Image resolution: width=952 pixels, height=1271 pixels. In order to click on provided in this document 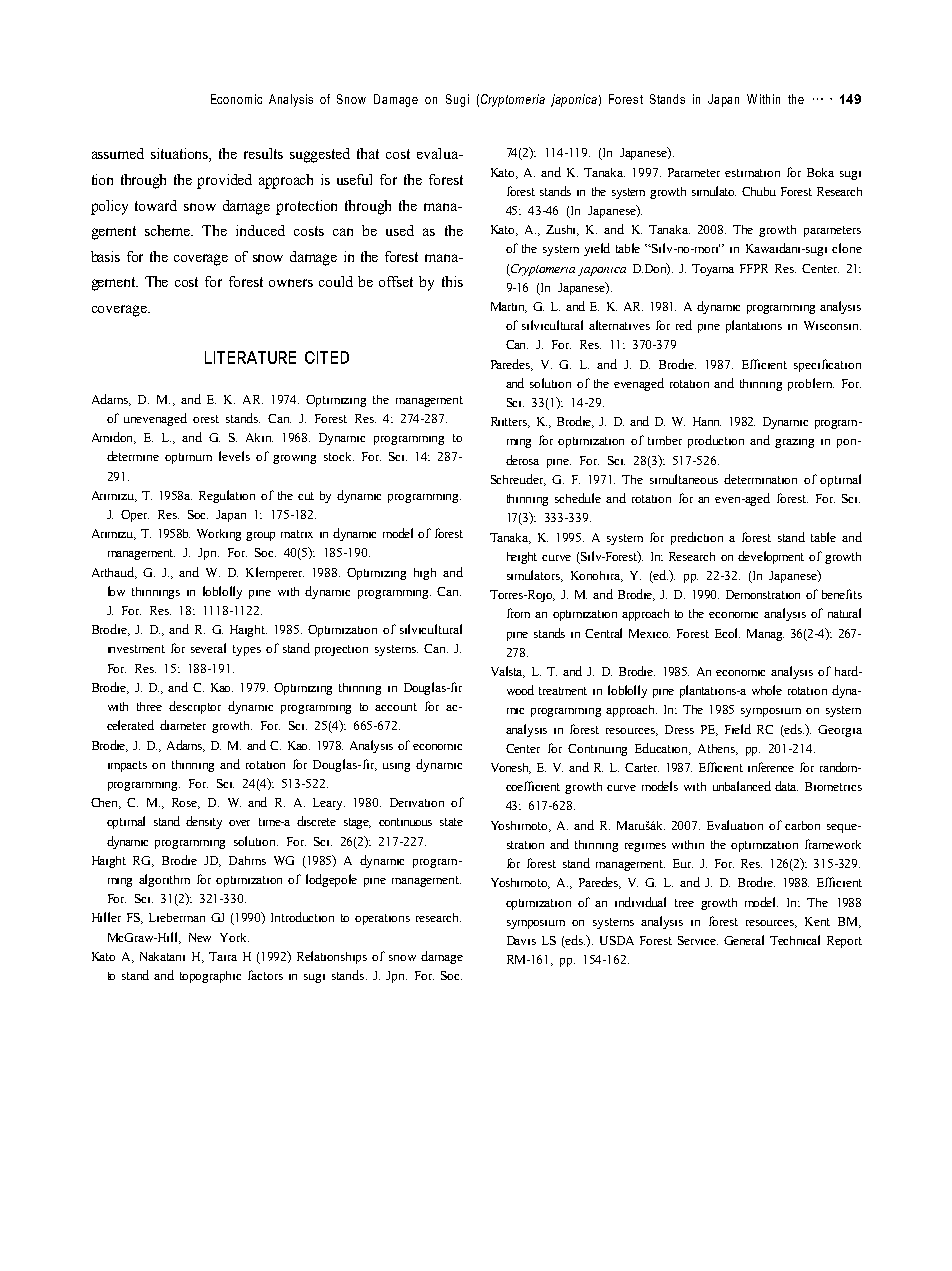, I will do `click(224, 181)`.
